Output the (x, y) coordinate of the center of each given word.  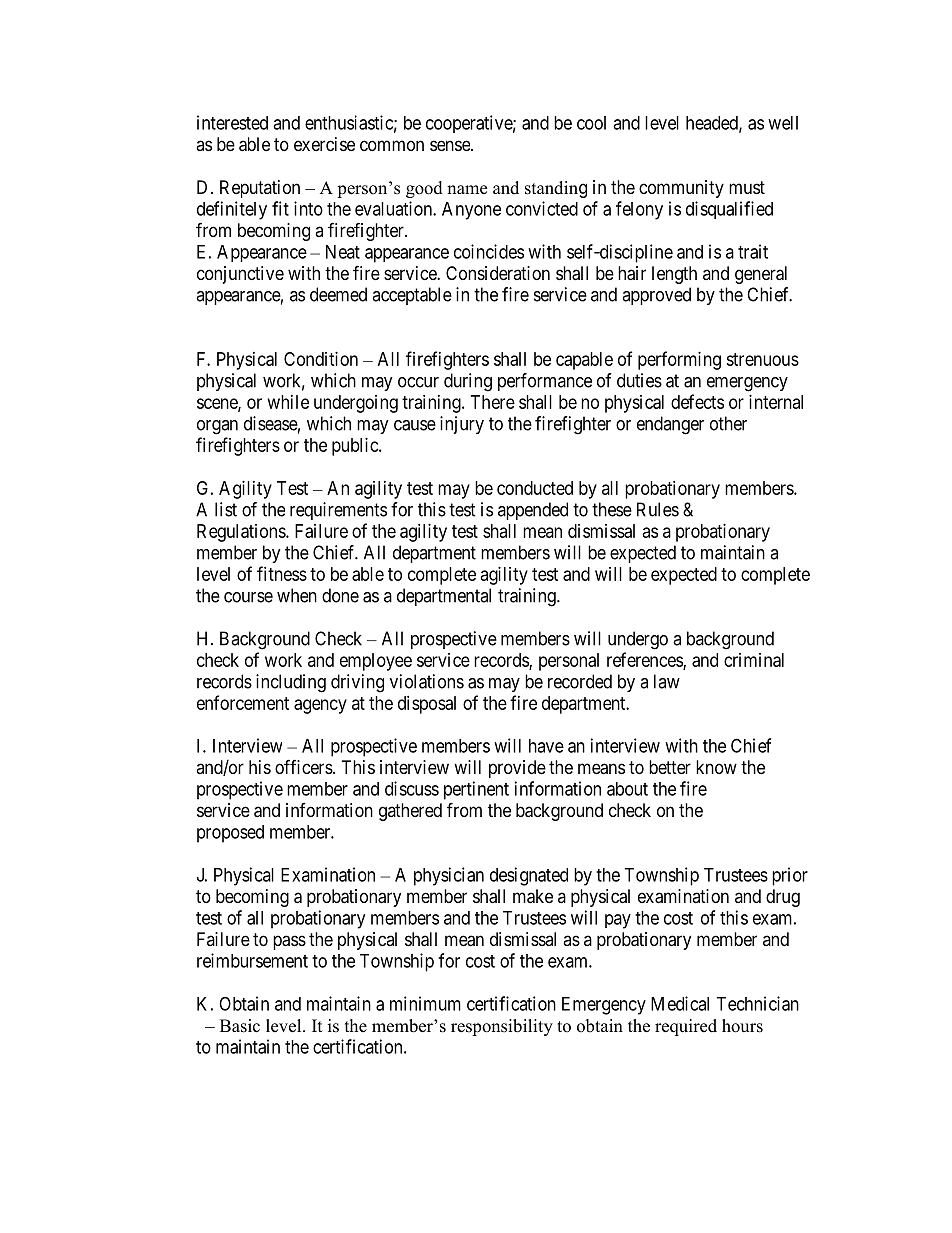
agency (320, 706)
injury (462, 425)
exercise (324, 144)
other (728, 423)
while (288, 402)
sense (451, 145)
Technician (757, 1003)
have (546, 746)
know (716, 767)
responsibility (502, 1027)
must (747, 187)
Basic (240, 1026)
